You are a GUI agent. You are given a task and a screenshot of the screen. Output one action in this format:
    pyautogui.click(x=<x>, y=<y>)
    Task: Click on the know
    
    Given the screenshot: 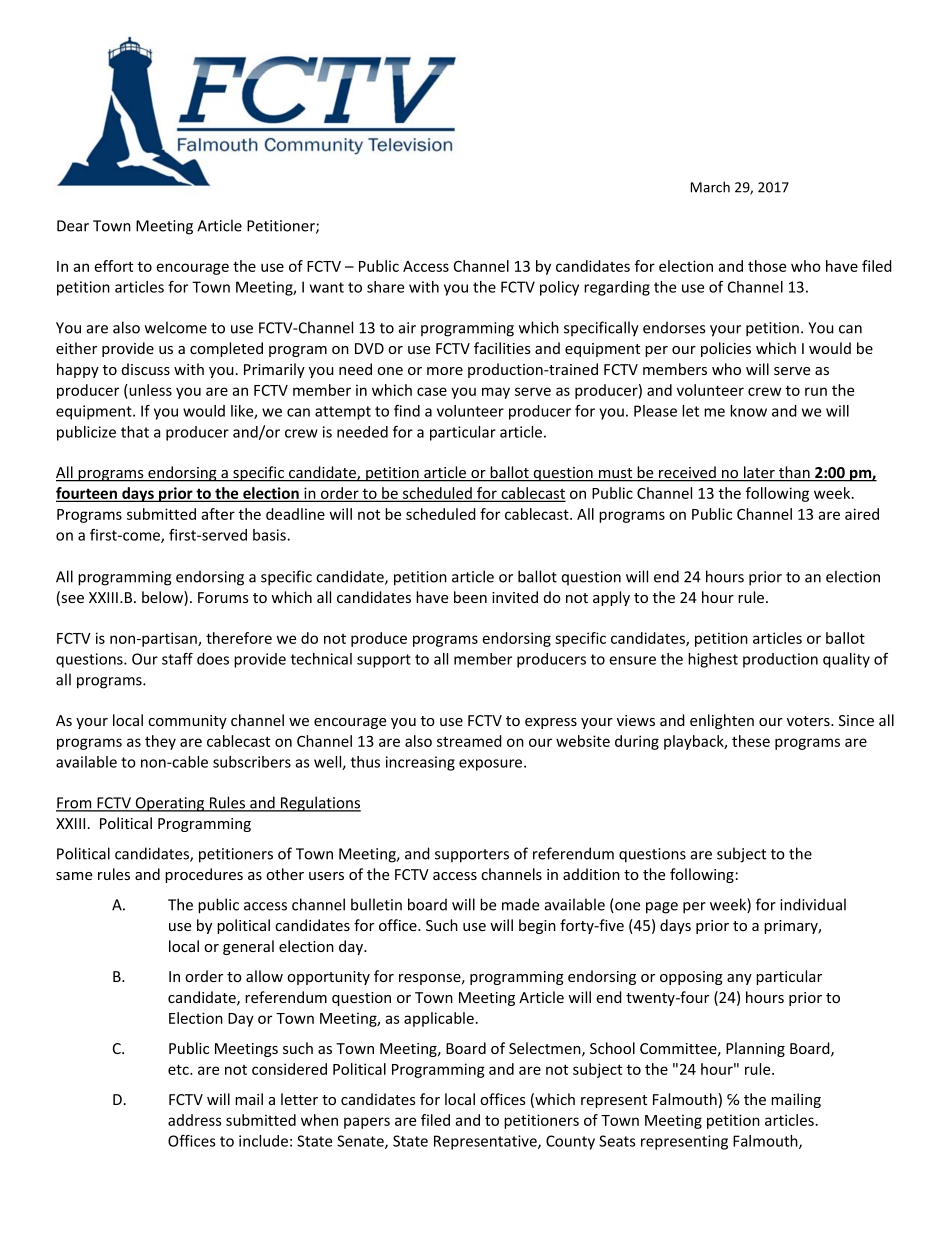 What is the action you would take?
    pyautogui.click(x=748, y=411)
